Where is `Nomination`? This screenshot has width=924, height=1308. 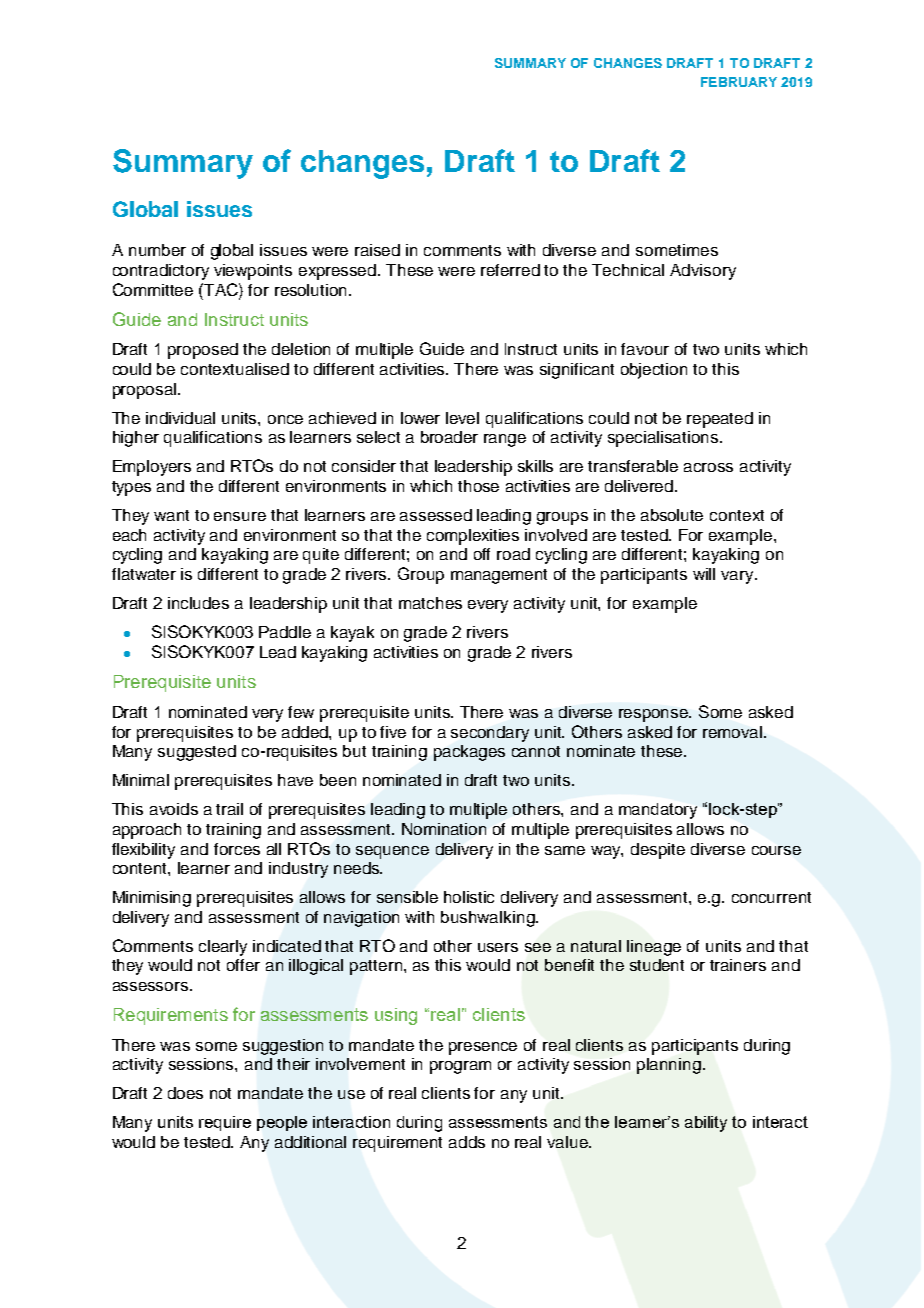 Nomination is located at coordinates (444, 829).
